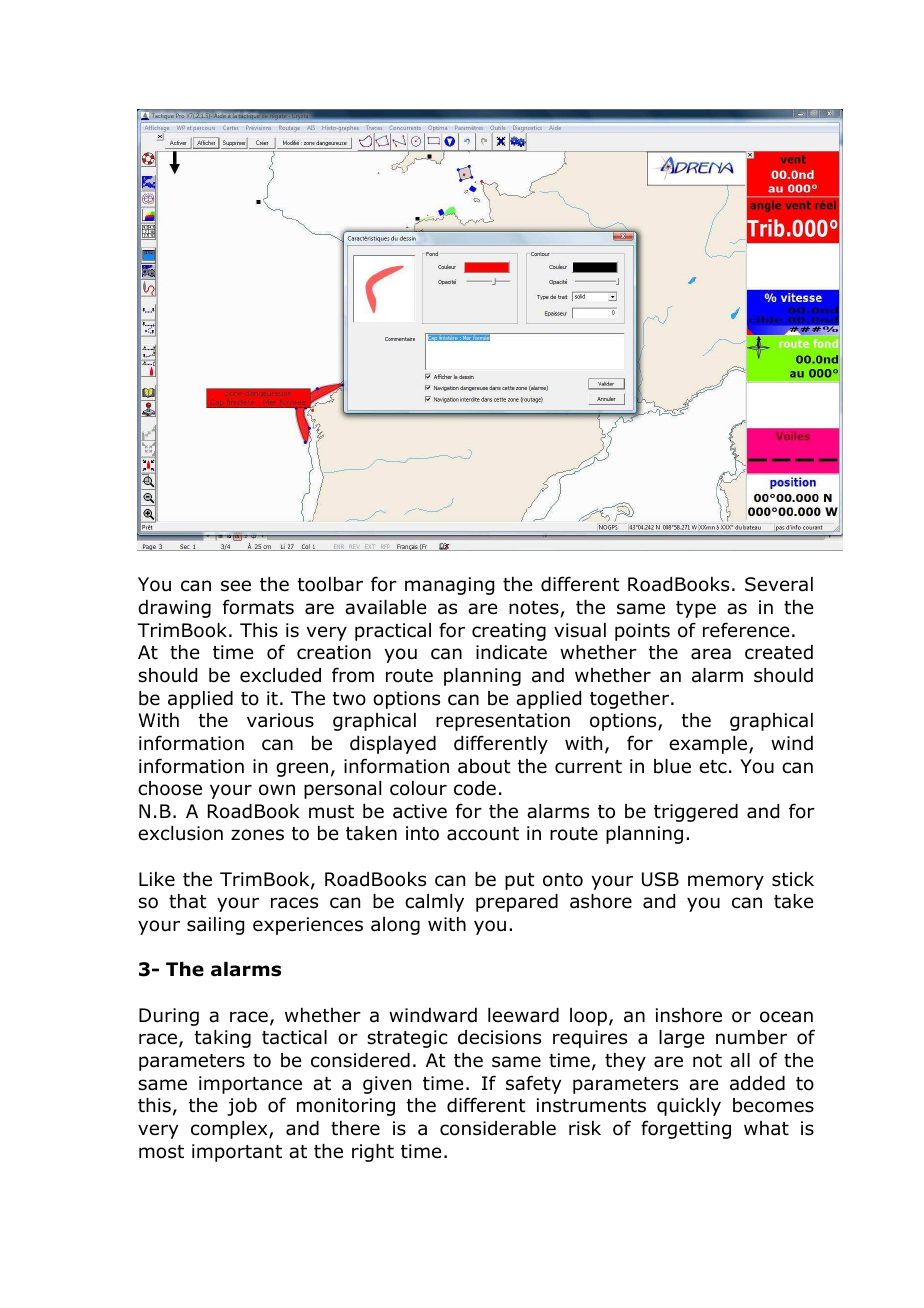 The width and height of the page is (924, 1308). I want to click on forgetting, so click(686, 1129).
